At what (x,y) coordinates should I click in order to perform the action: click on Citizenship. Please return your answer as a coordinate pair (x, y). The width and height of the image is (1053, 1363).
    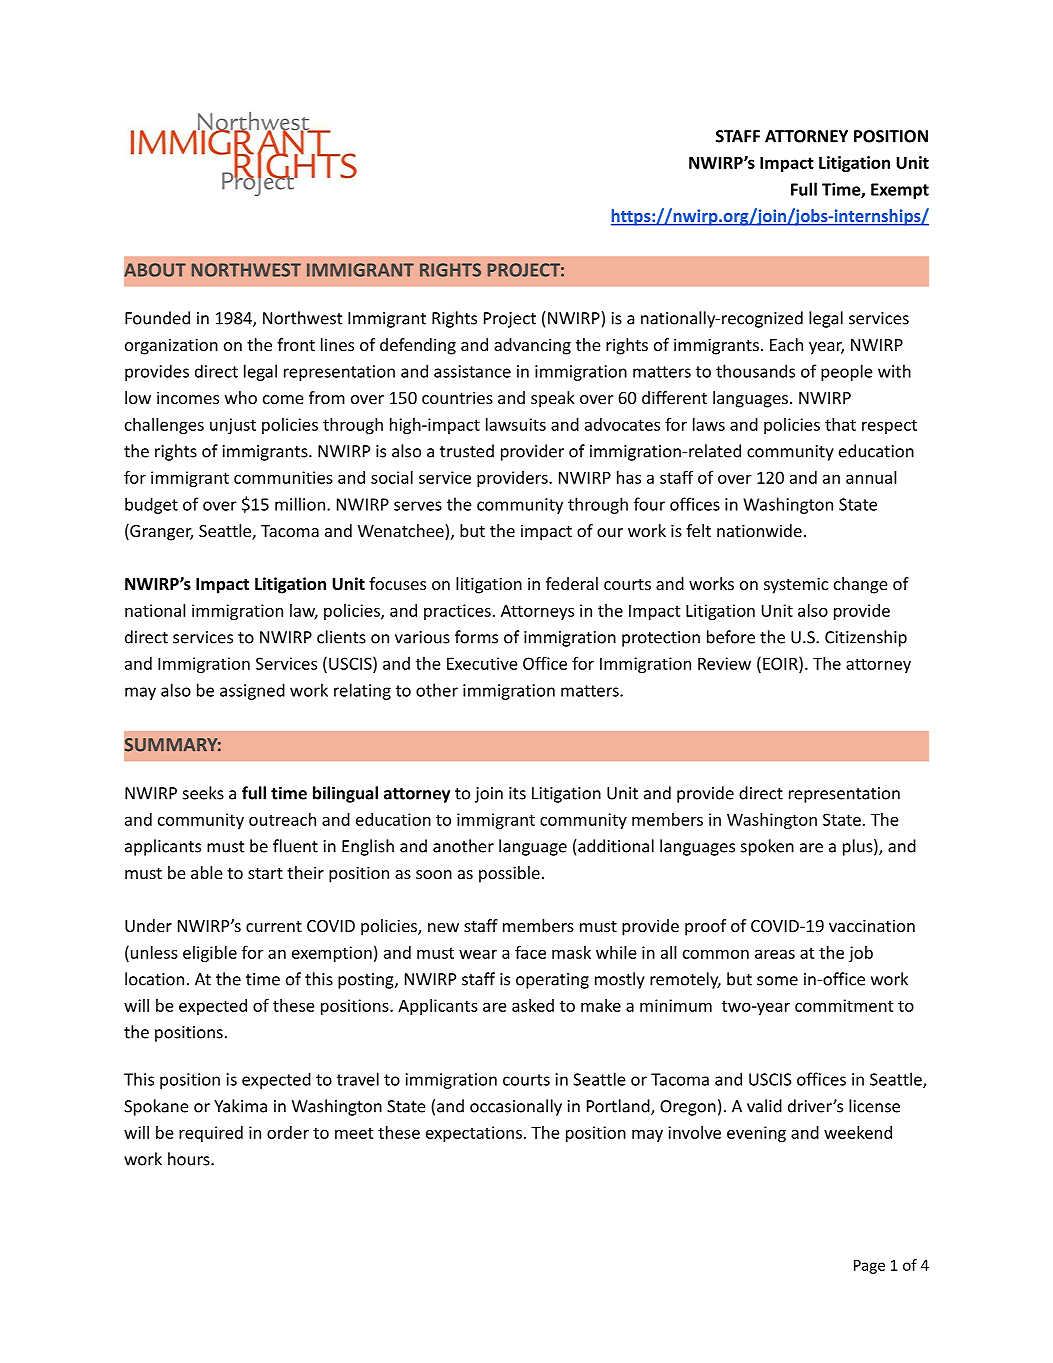
    Looking at the image, I should click on (866, 638).
